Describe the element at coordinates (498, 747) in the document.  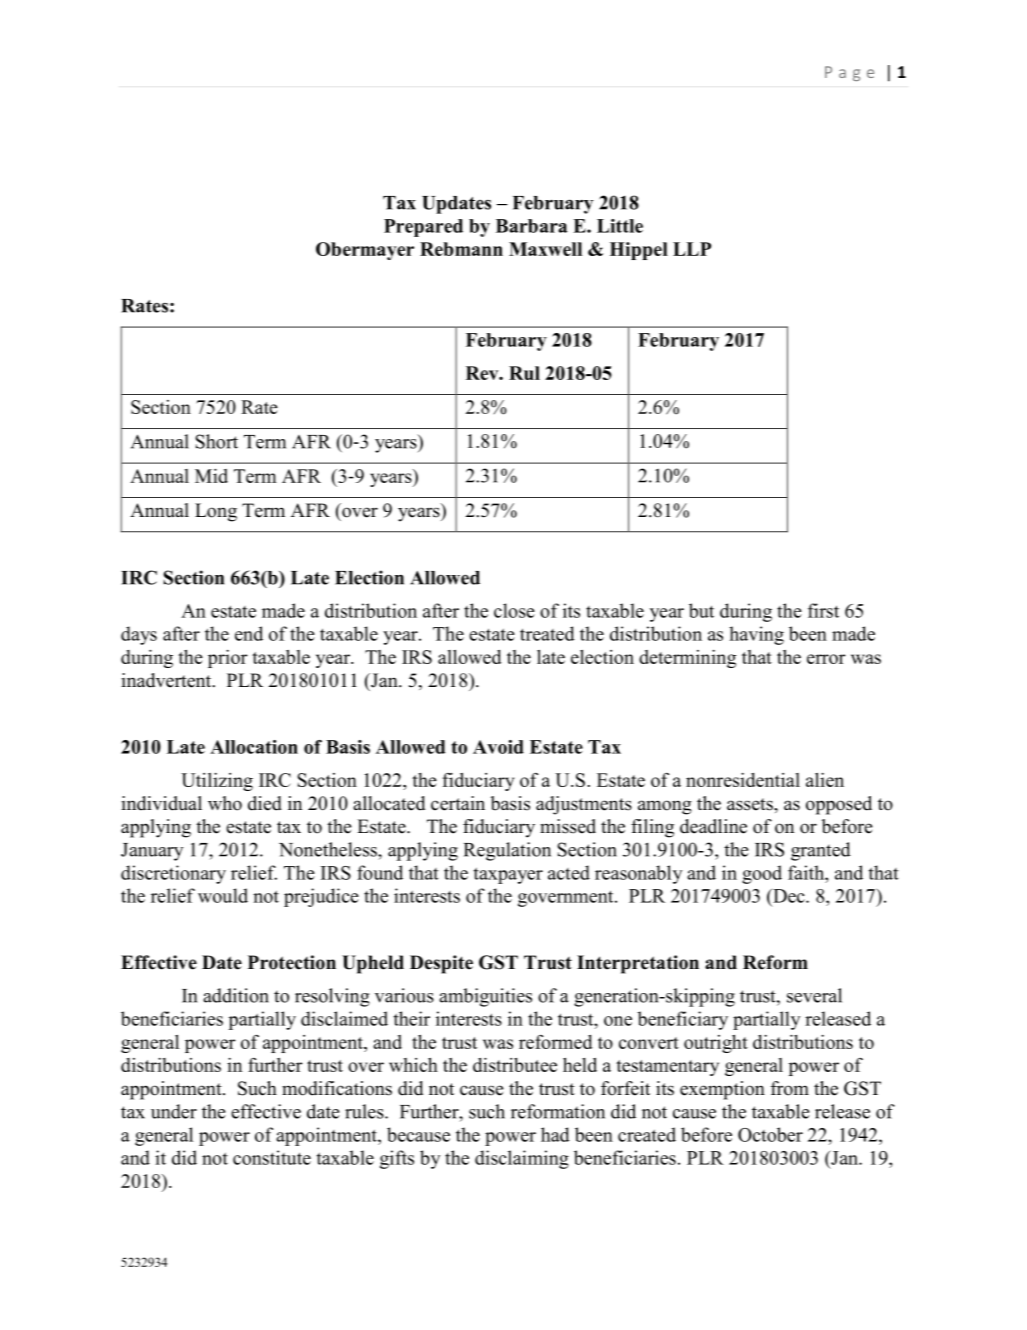
I see `Avoid` at that location.
